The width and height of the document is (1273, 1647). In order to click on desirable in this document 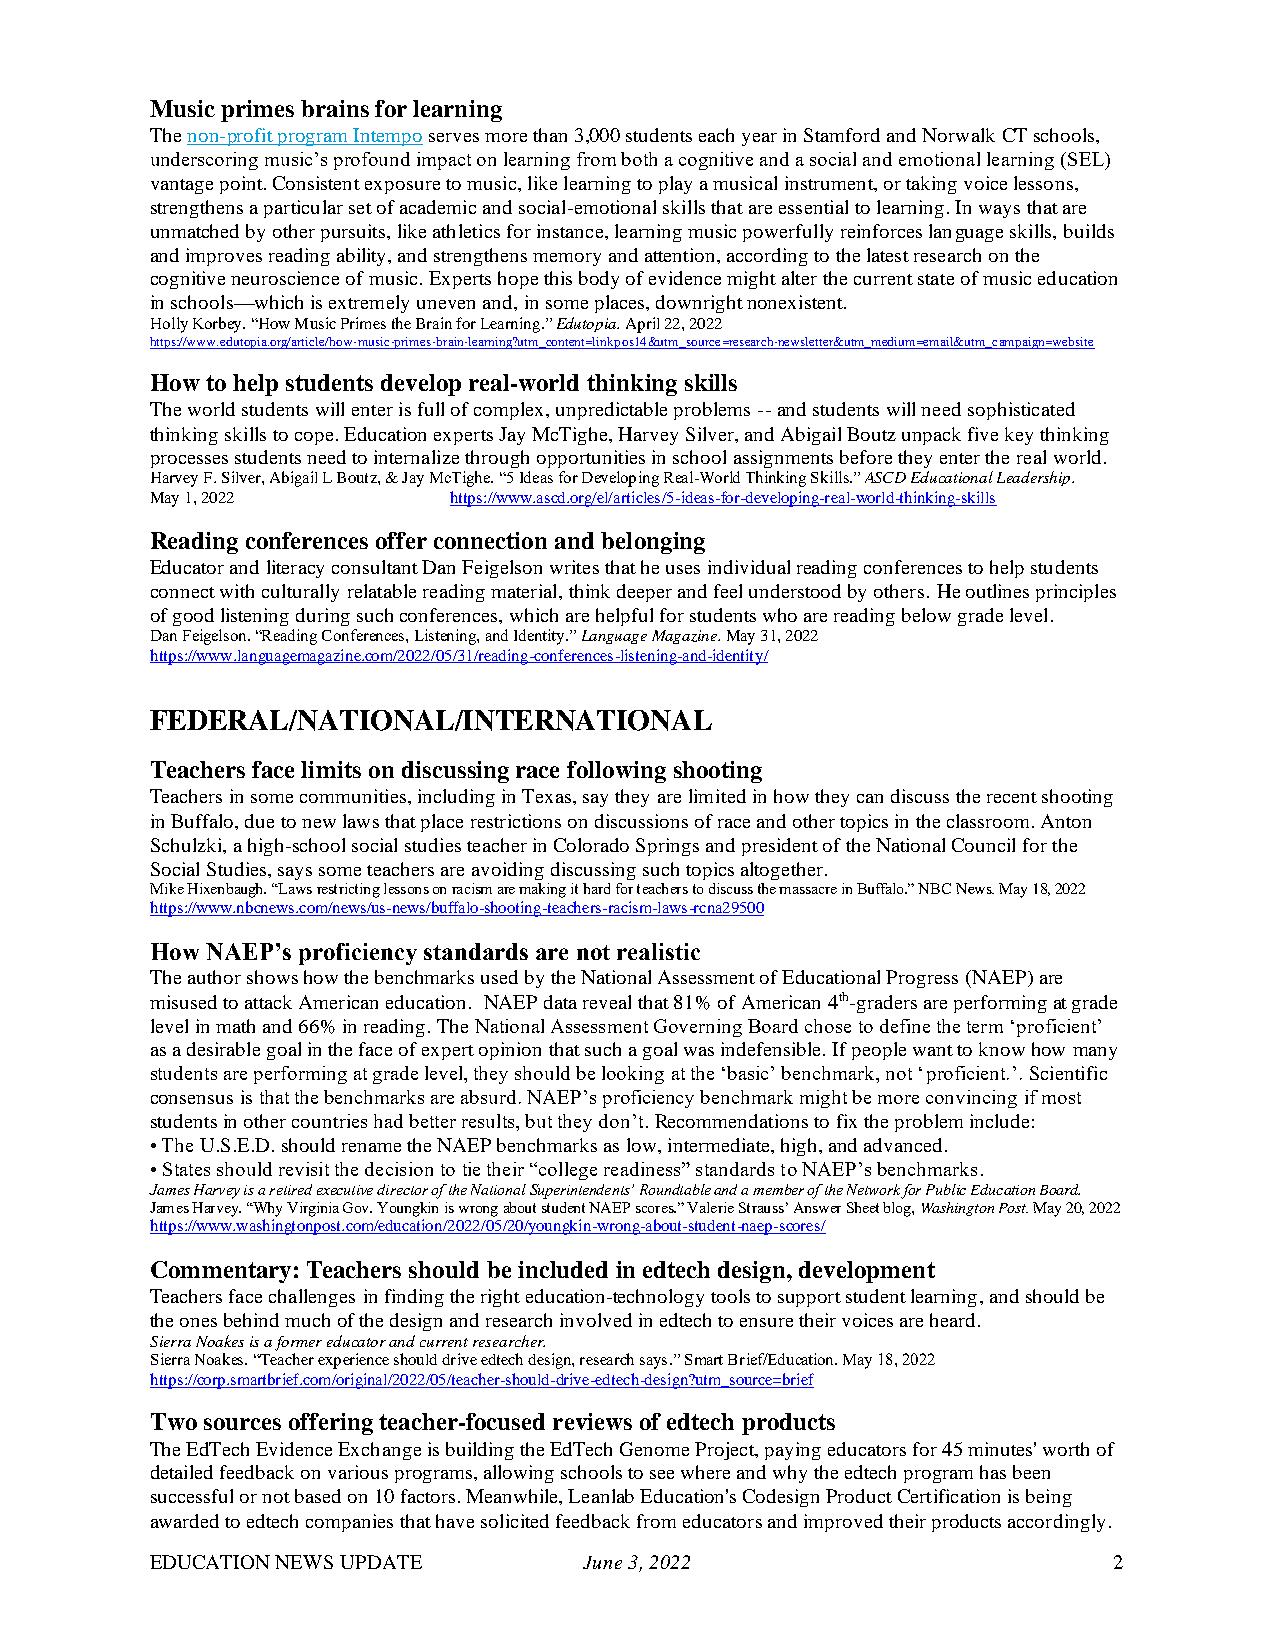, I will do `click(223, 1049)`.
